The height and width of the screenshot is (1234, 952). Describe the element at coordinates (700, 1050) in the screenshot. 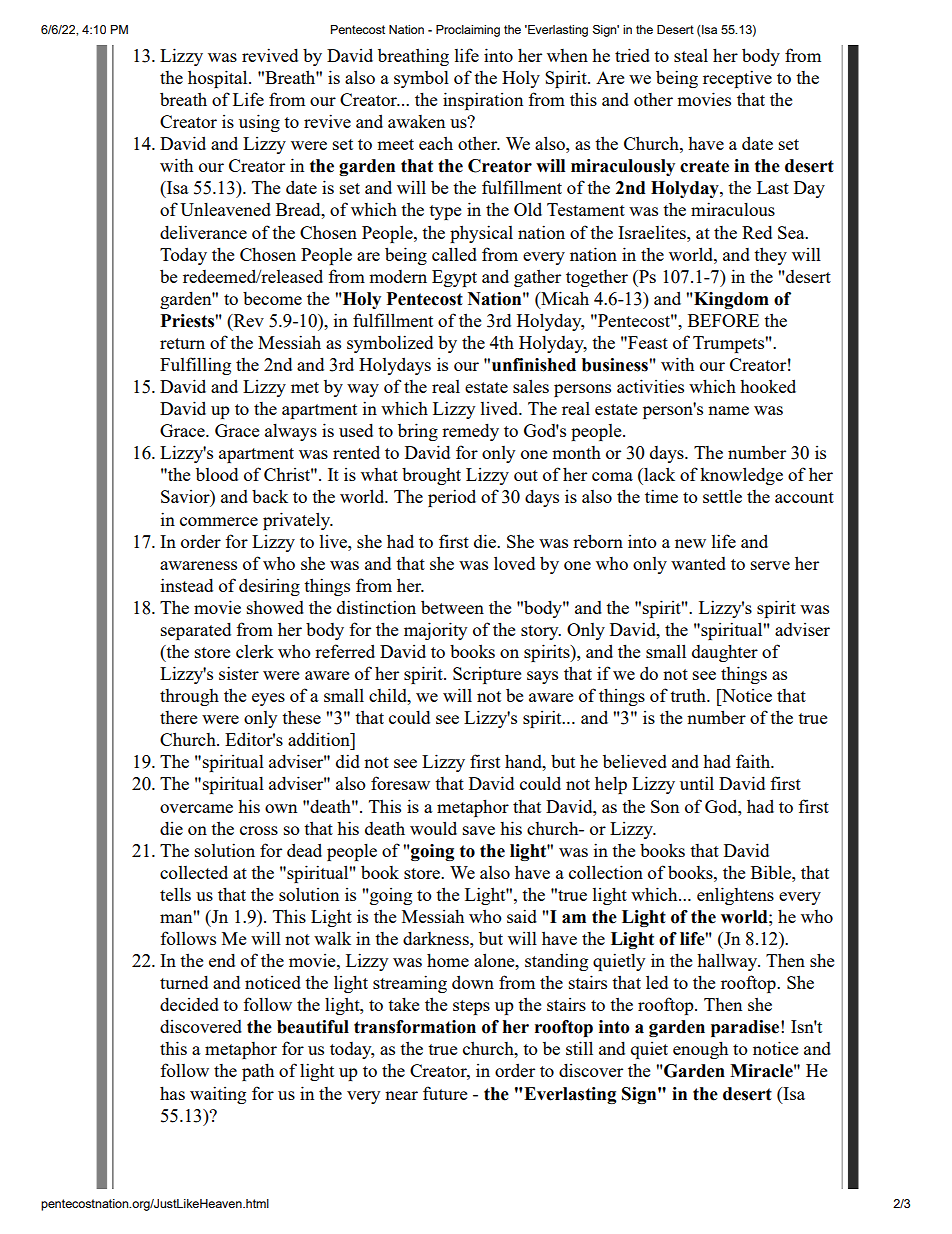

I see `enough` at that location.
